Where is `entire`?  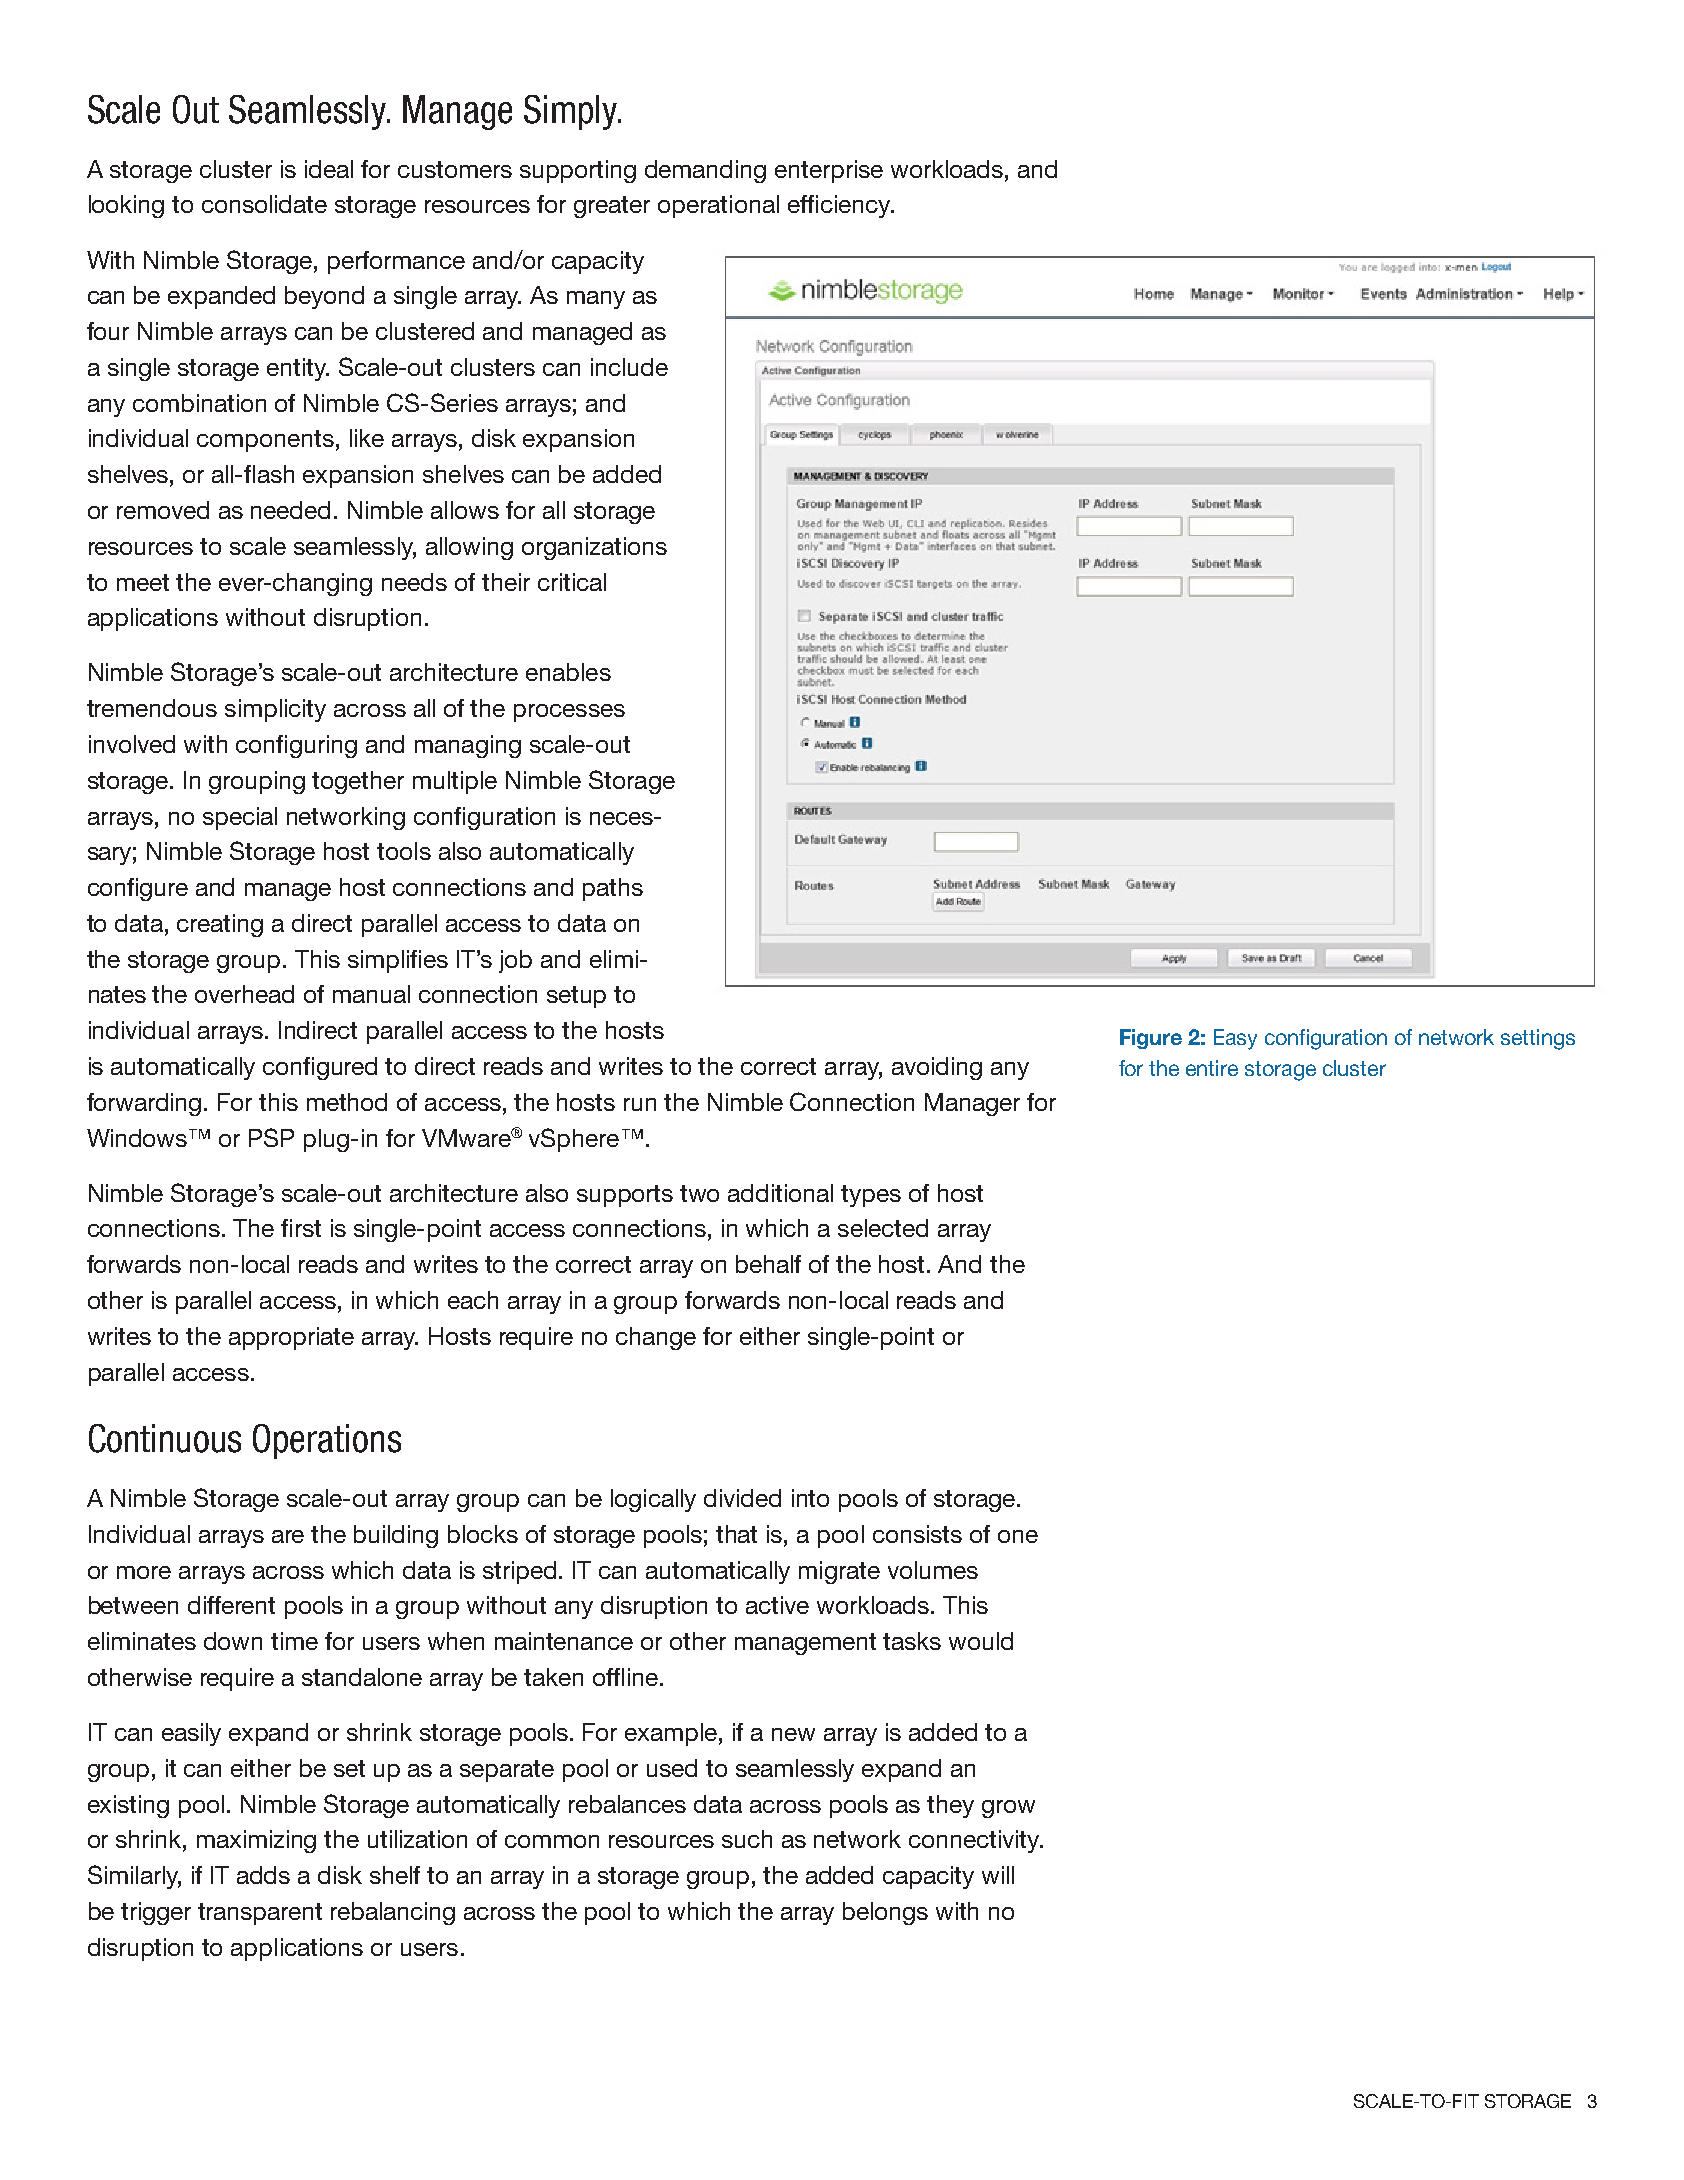
entire is located at coordinates (1212, 1068).
